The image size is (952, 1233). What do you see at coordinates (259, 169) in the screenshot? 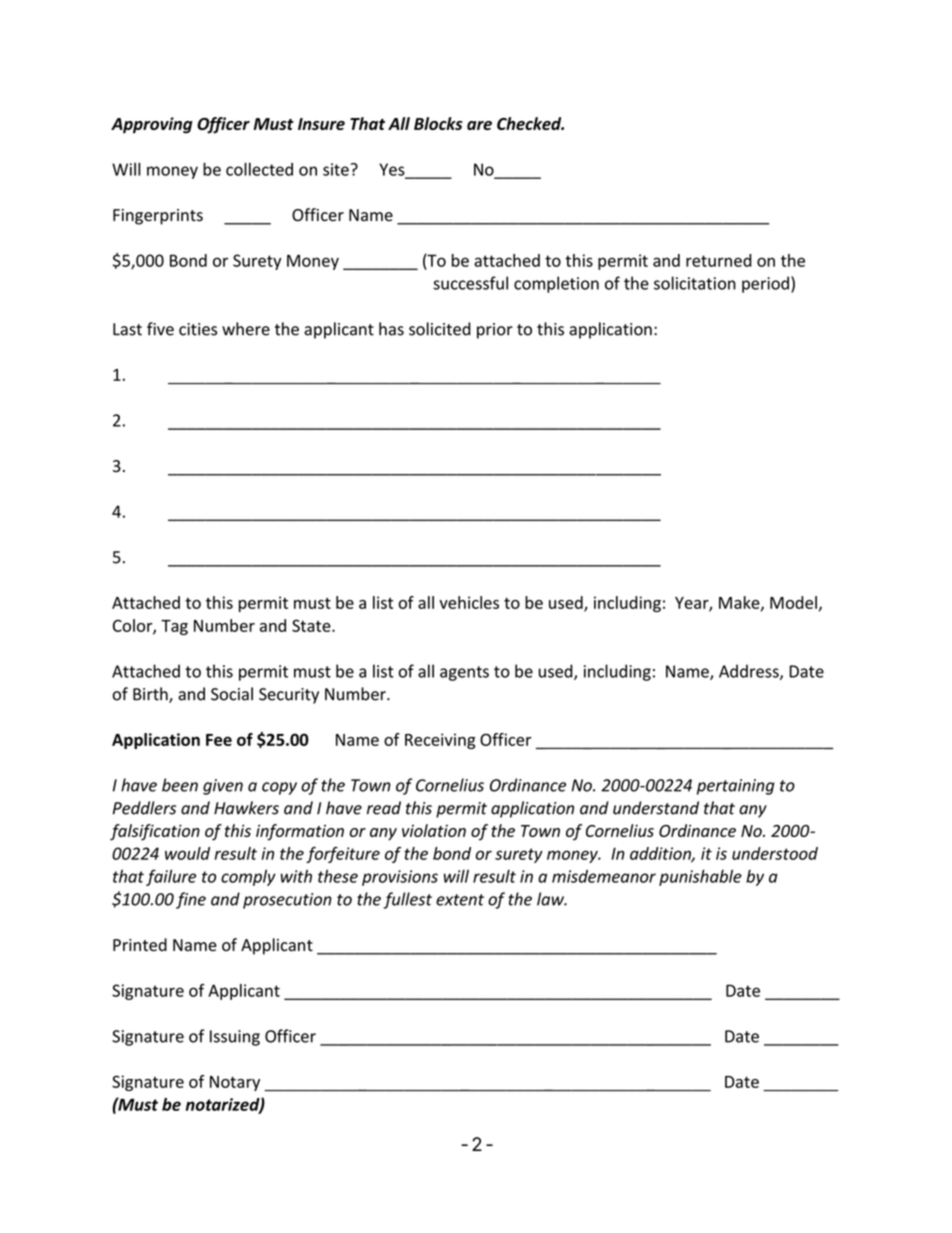
I see `collected` at bounding box center [259, 169].
